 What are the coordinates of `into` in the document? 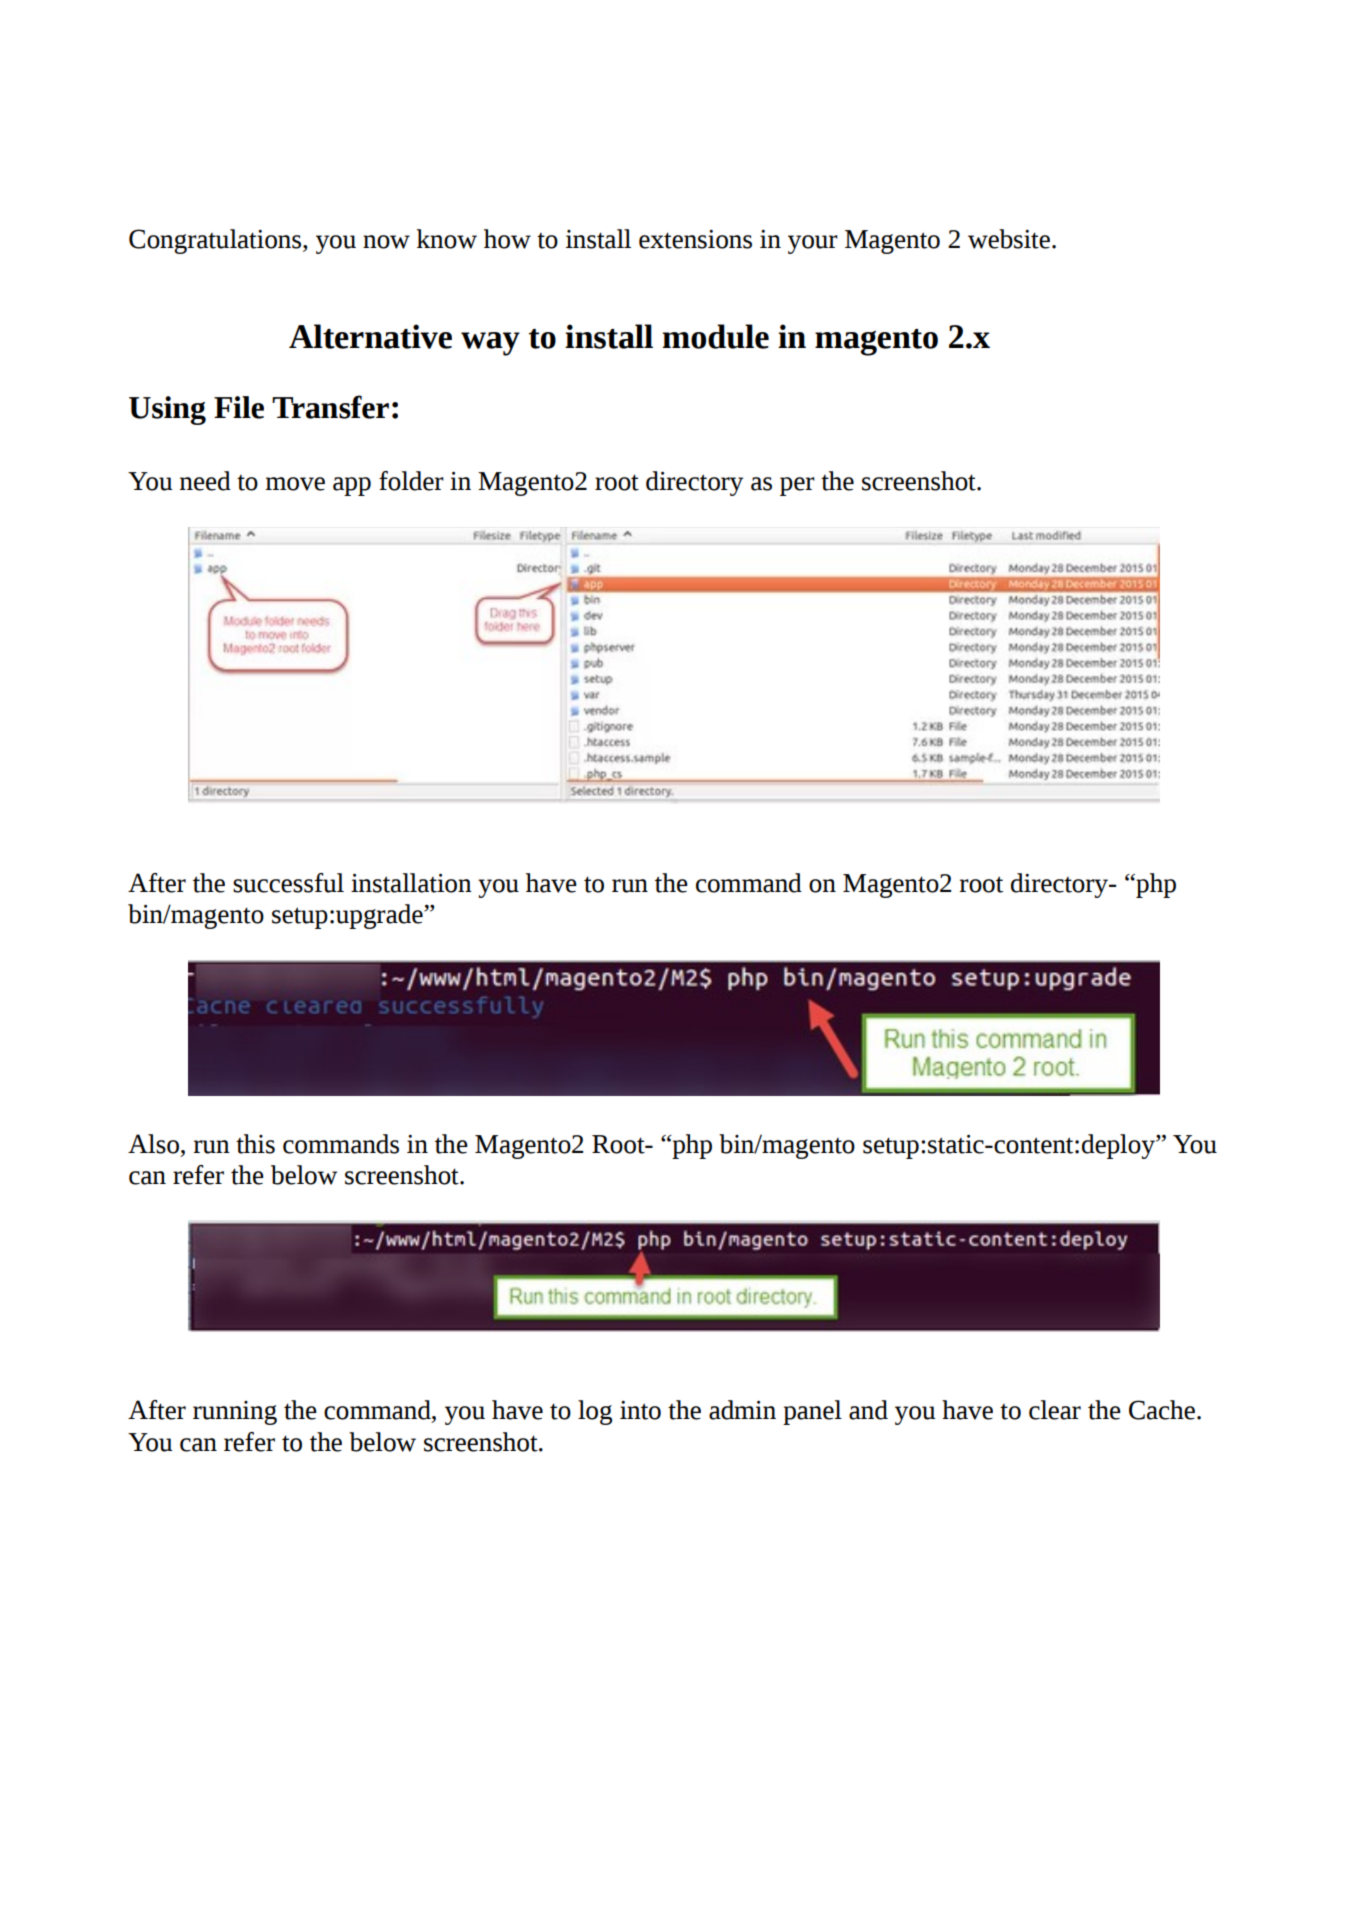 It's located at (640, 1410).
